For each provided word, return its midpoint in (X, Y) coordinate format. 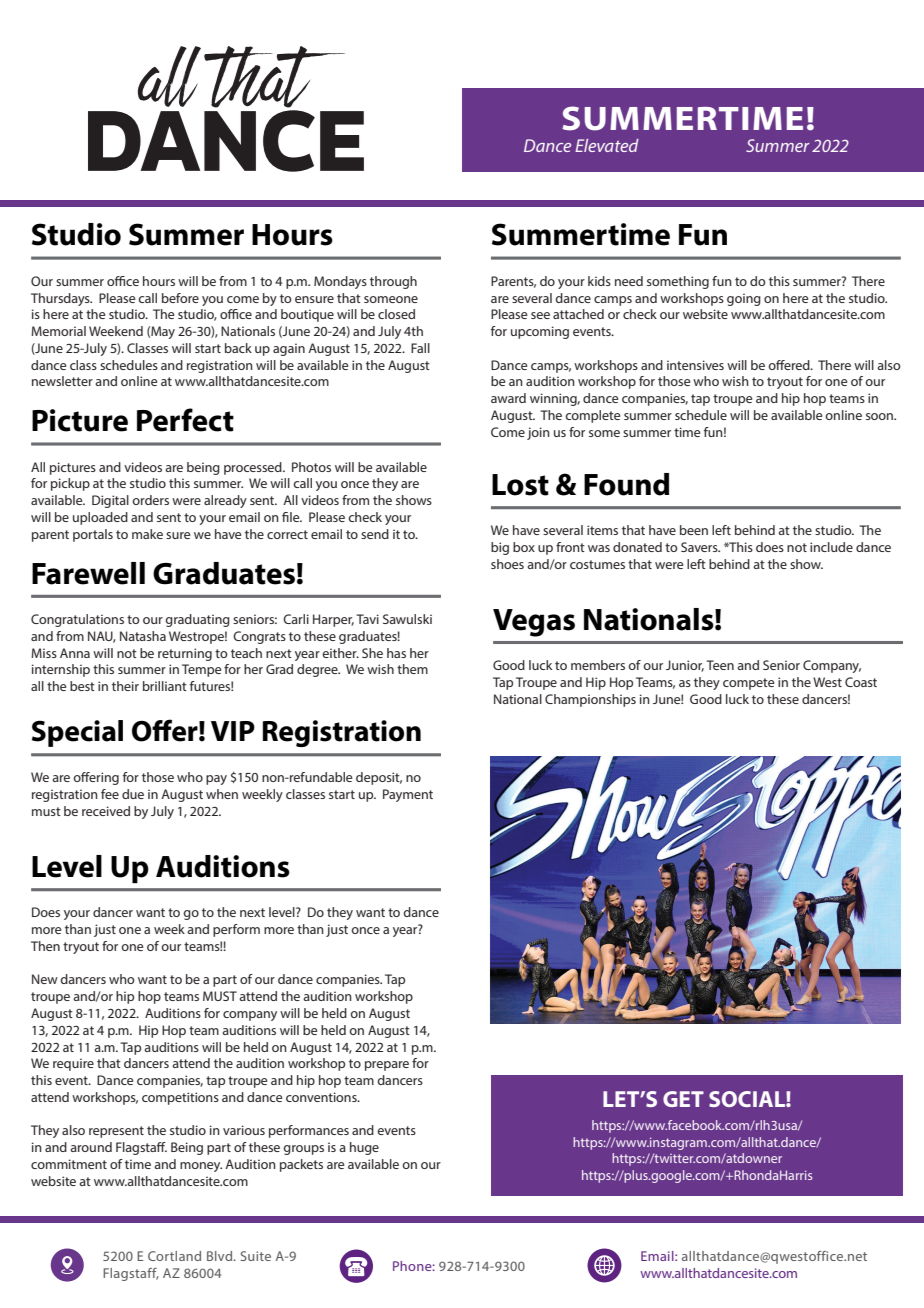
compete (748, 684)
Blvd (221, 1256)
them (412, 669)
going (744, 299)
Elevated (607, 145)
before (180, 298)
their (125, 686)
